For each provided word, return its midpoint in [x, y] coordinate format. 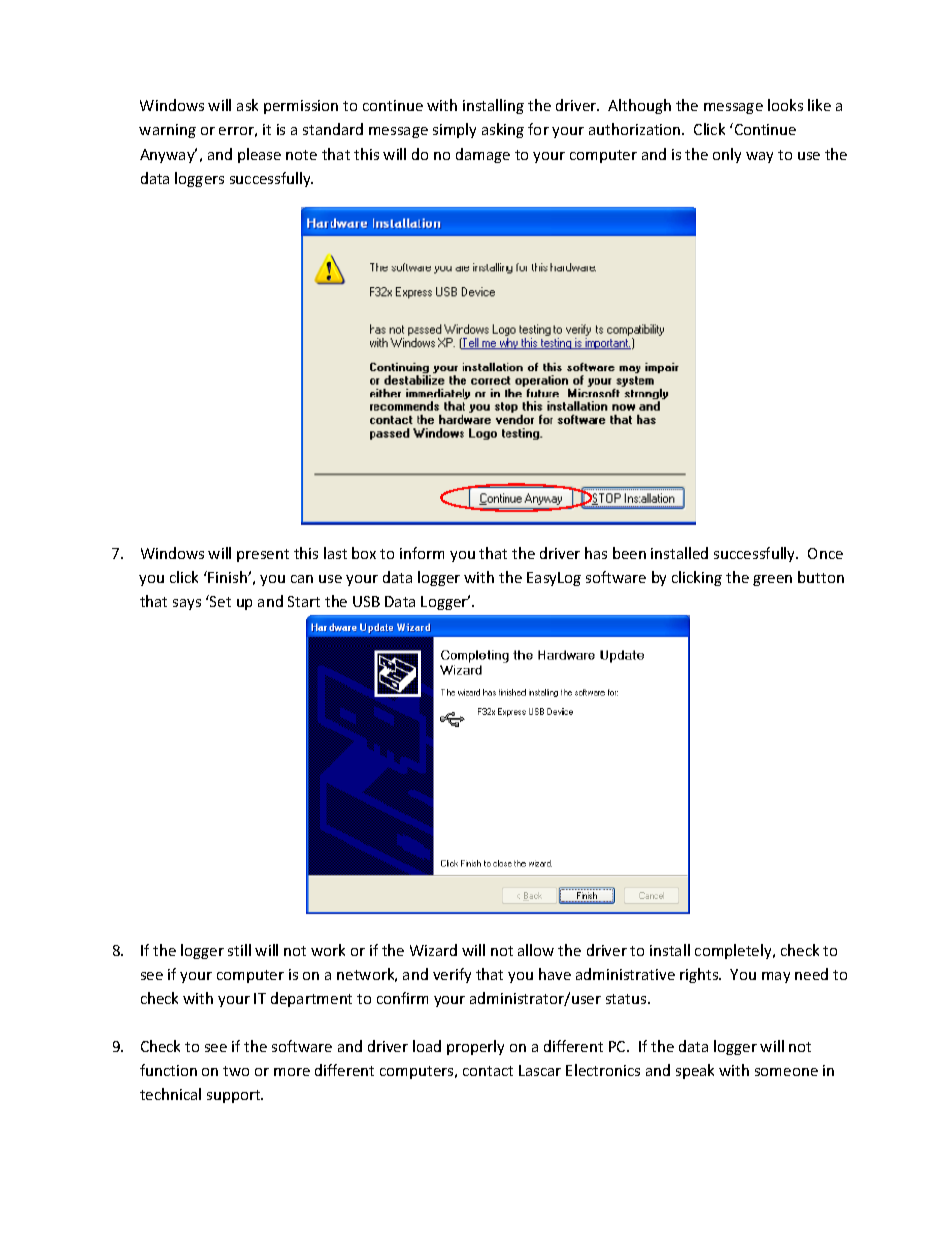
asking [503, 130]
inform [422, 553]
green [772, 580]
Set [219, 601]
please [259, 155]
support [235, 1096]
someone [786, 1072]
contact [488, 1071]
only [727, 155]
